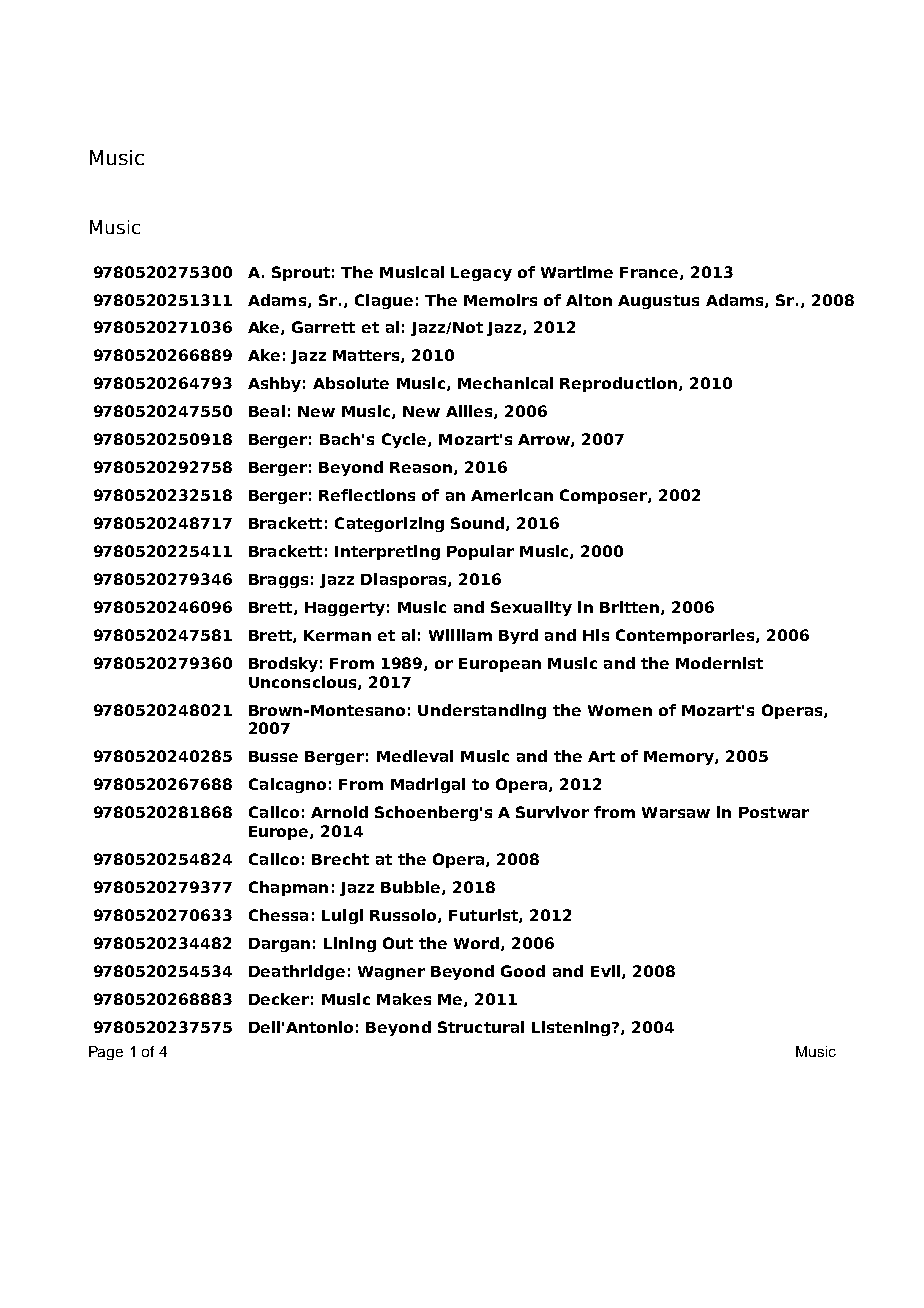 This screenshot has width=924, height=1308. Describe the element at coordinates (481, 274) in the screenshot. I see `Legacy` at that location.
